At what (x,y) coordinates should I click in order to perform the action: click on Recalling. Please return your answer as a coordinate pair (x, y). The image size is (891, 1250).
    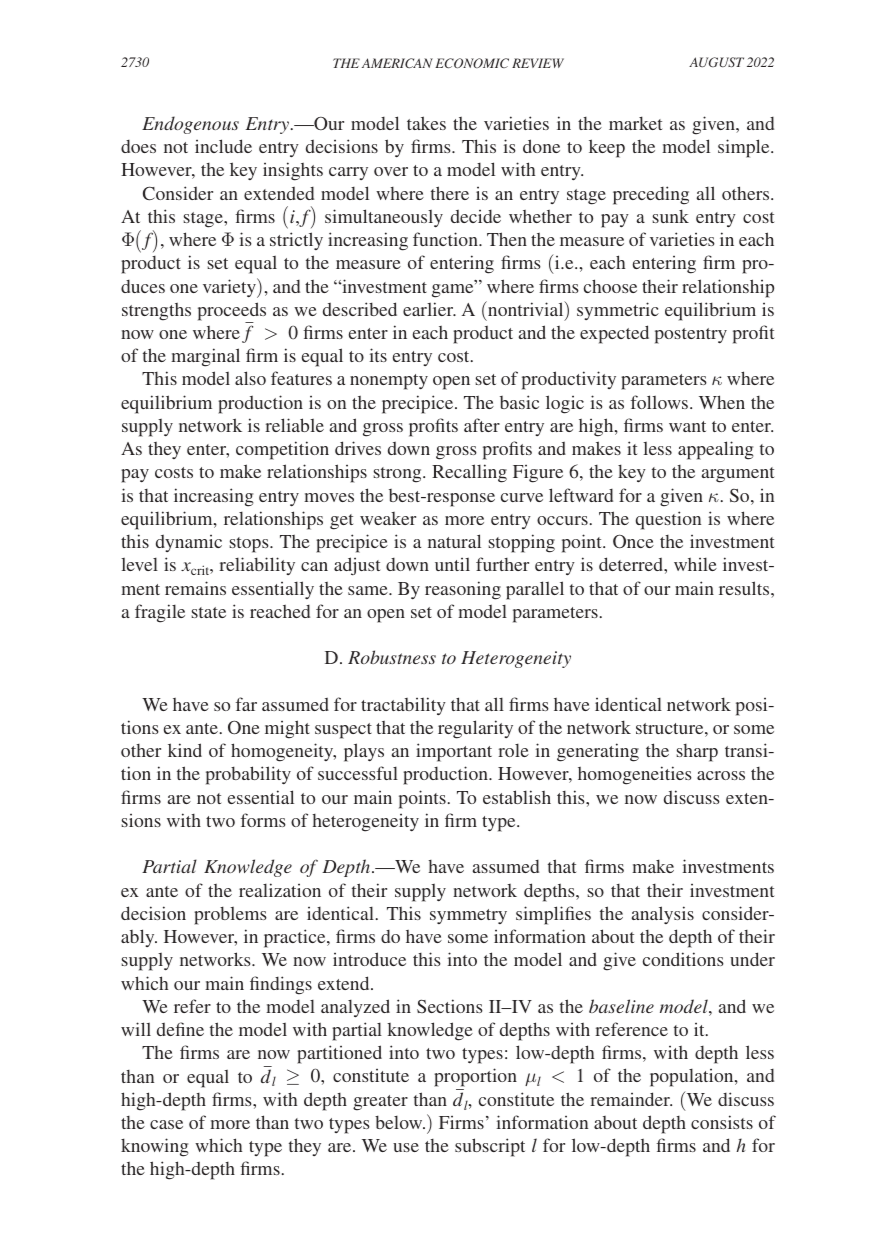
    Looking at the image, I should click on (469, 473).
